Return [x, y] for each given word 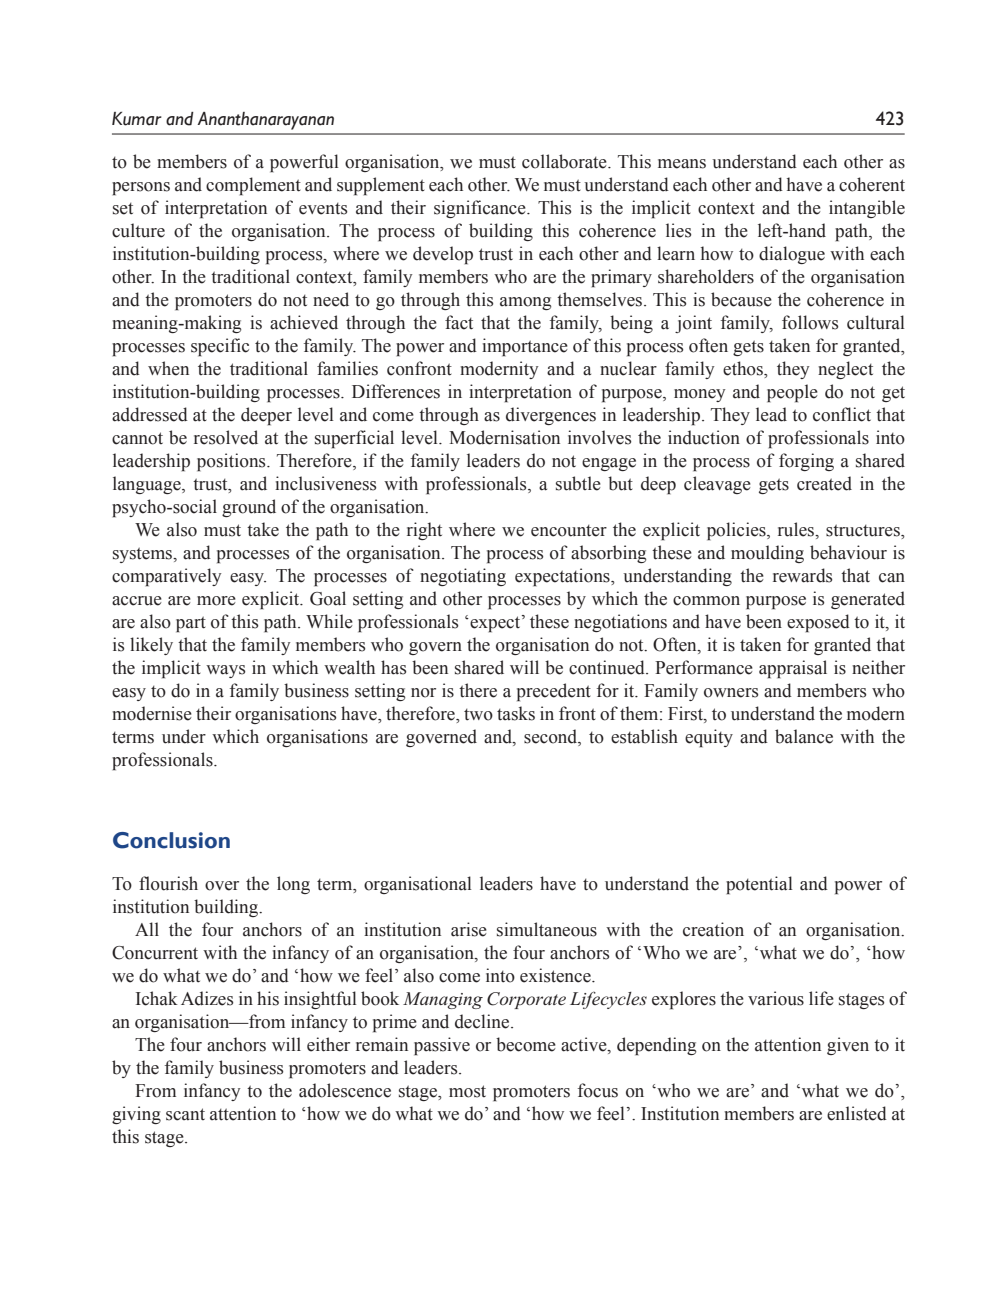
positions [232, 462]
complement [253, 186]
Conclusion [171, 840]
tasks [516, 713]
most [467, 1091]
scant [185, 1114]
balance [804, 736]
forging [806, 462]
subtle [578, 483]
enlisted [857, 1113]
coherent [872, 184]
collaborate [565, 161]
